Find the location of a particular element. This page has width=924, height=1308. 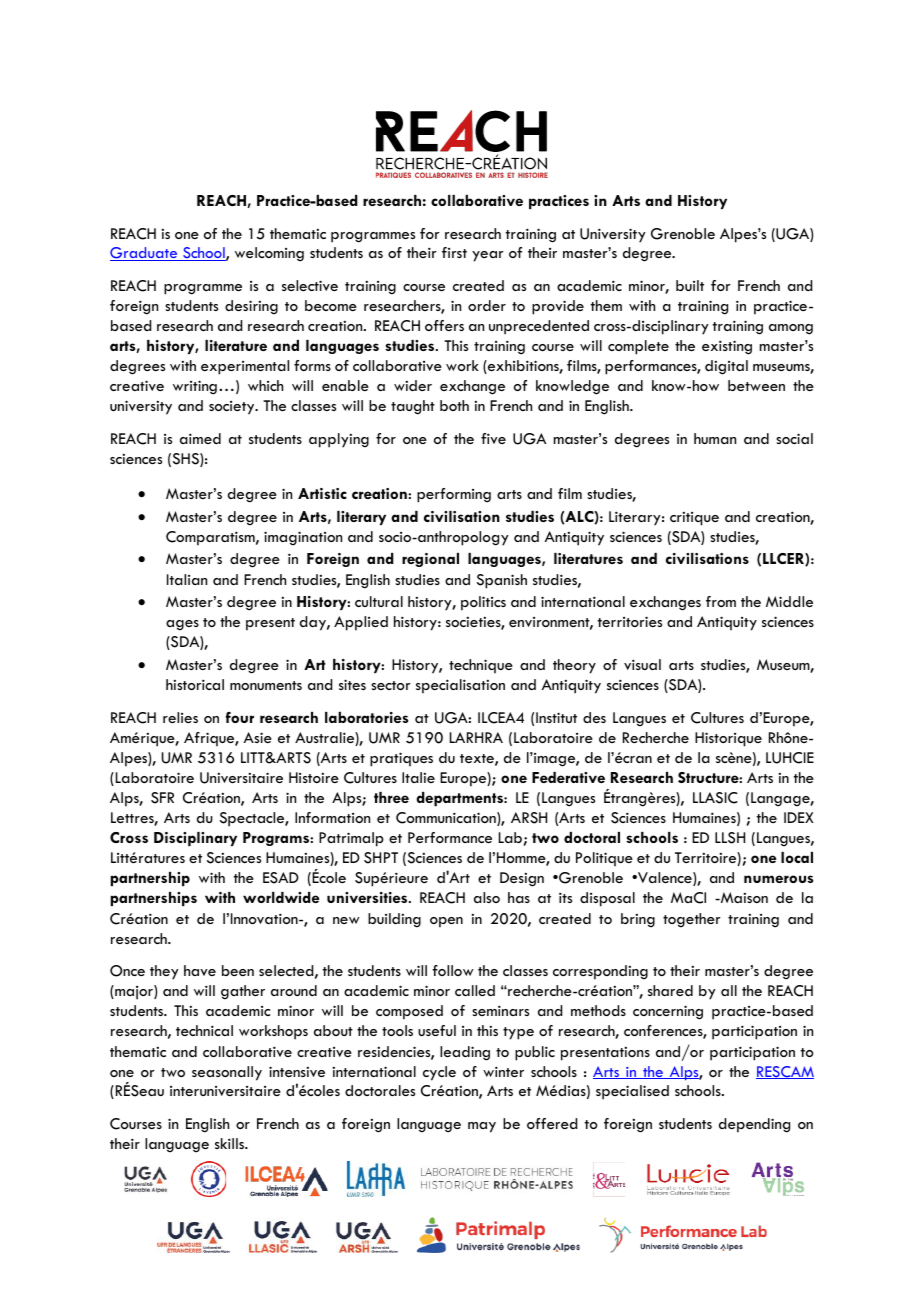

also is located at coordinates (487, 897).
